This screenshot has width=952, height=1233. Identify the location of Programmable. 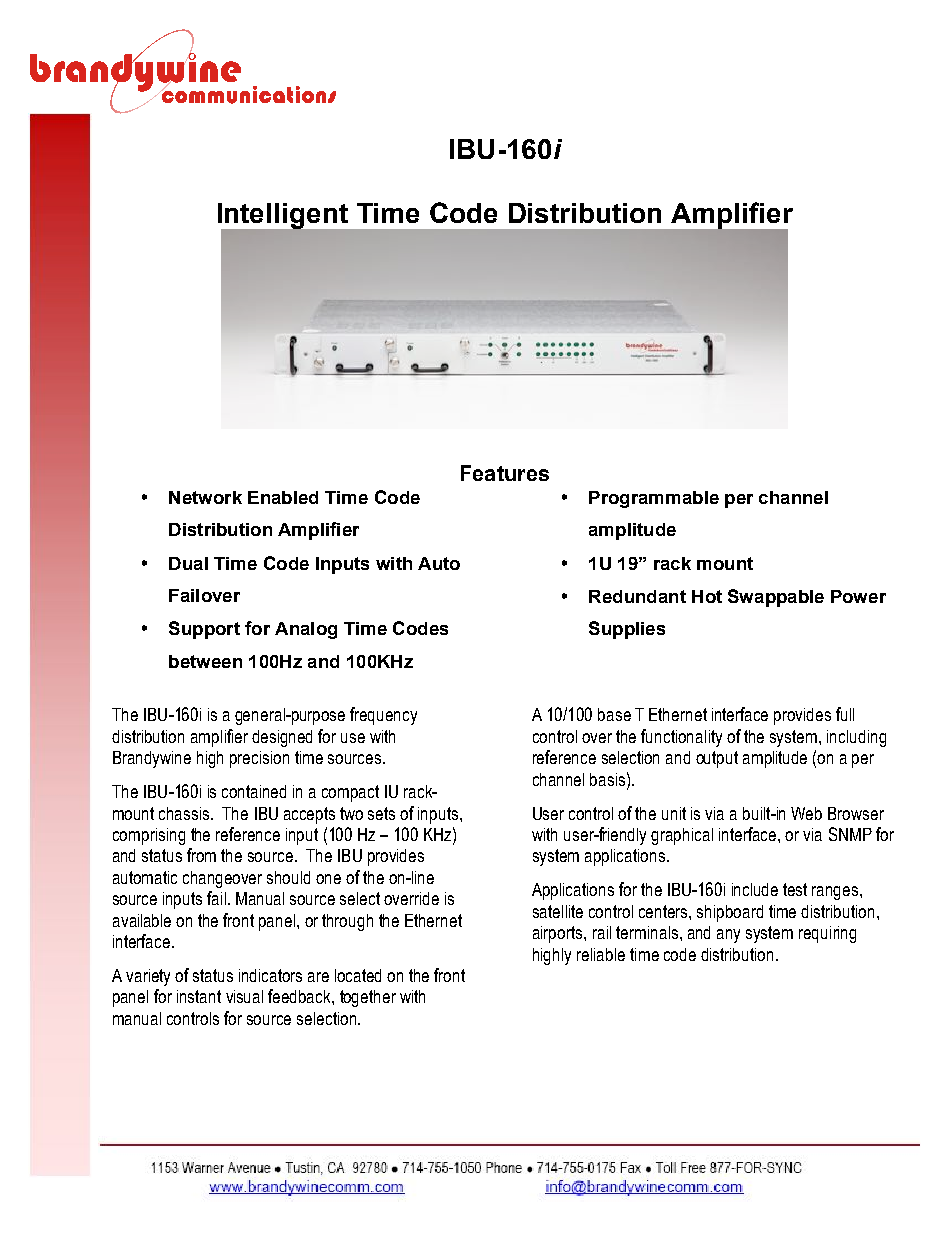
(654, 499).
